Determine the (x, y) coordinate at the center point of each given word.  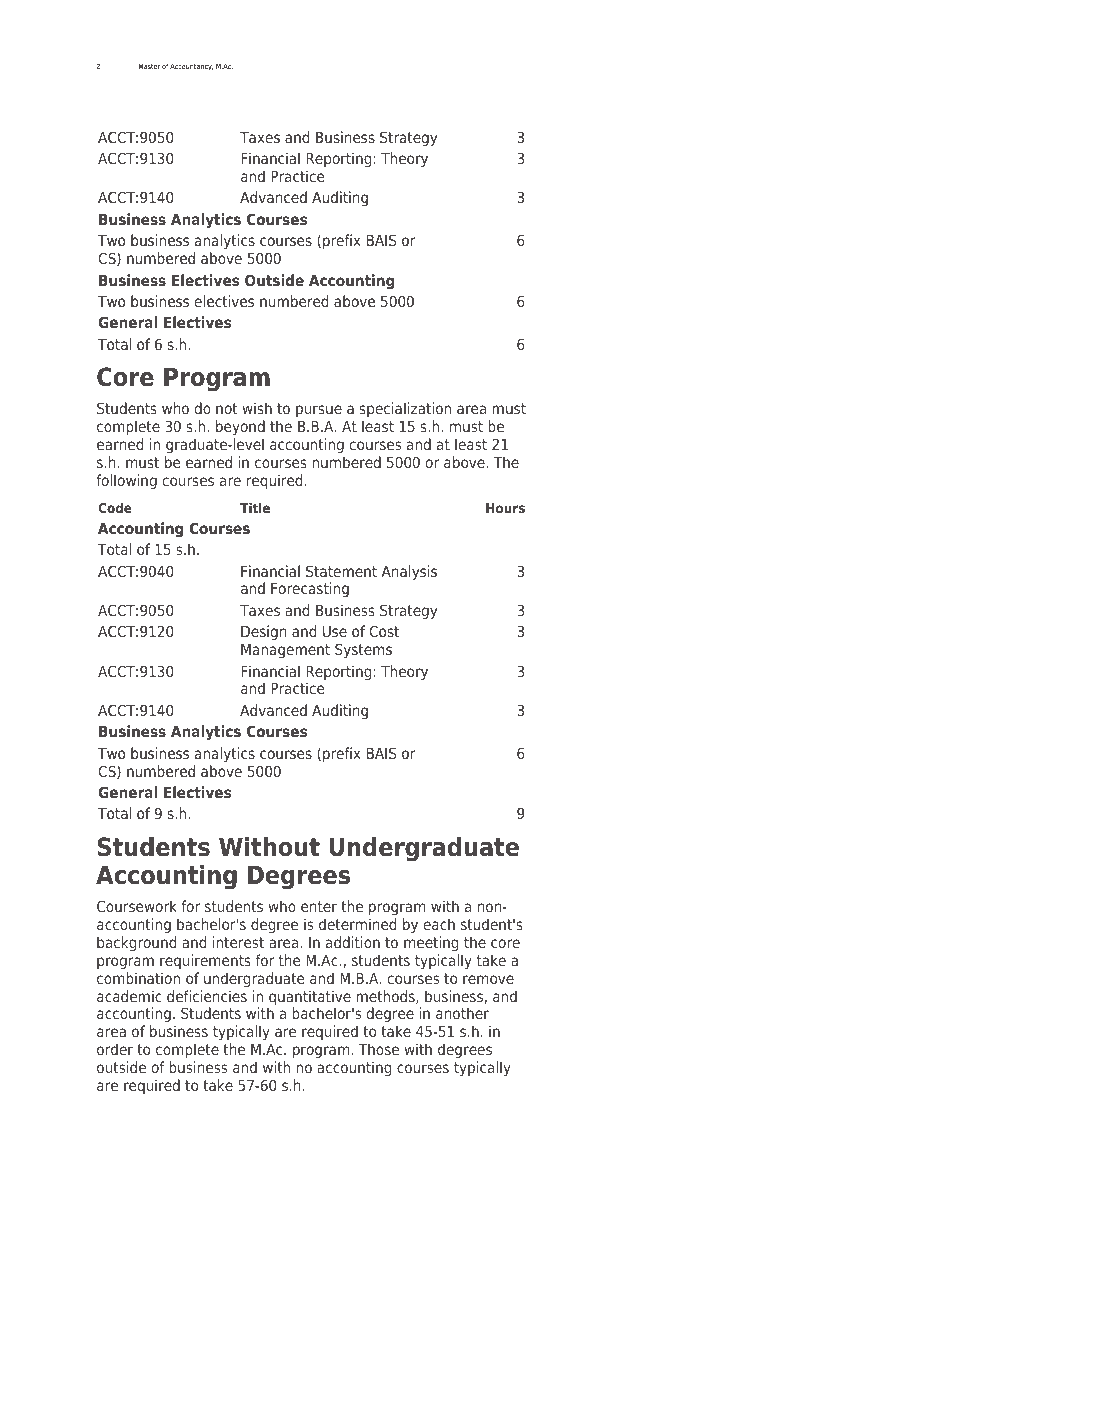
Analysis (409, 572)
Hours (505, 508)
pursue (319, 411)
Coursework (137, 906)
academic (129, 996)
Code (115, 508)
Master (149, 66)
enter (319, 906)
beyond (240, 427)
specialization (405, 409)
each (439, 924)
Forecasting (310, 589)
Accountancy (191, 67)
